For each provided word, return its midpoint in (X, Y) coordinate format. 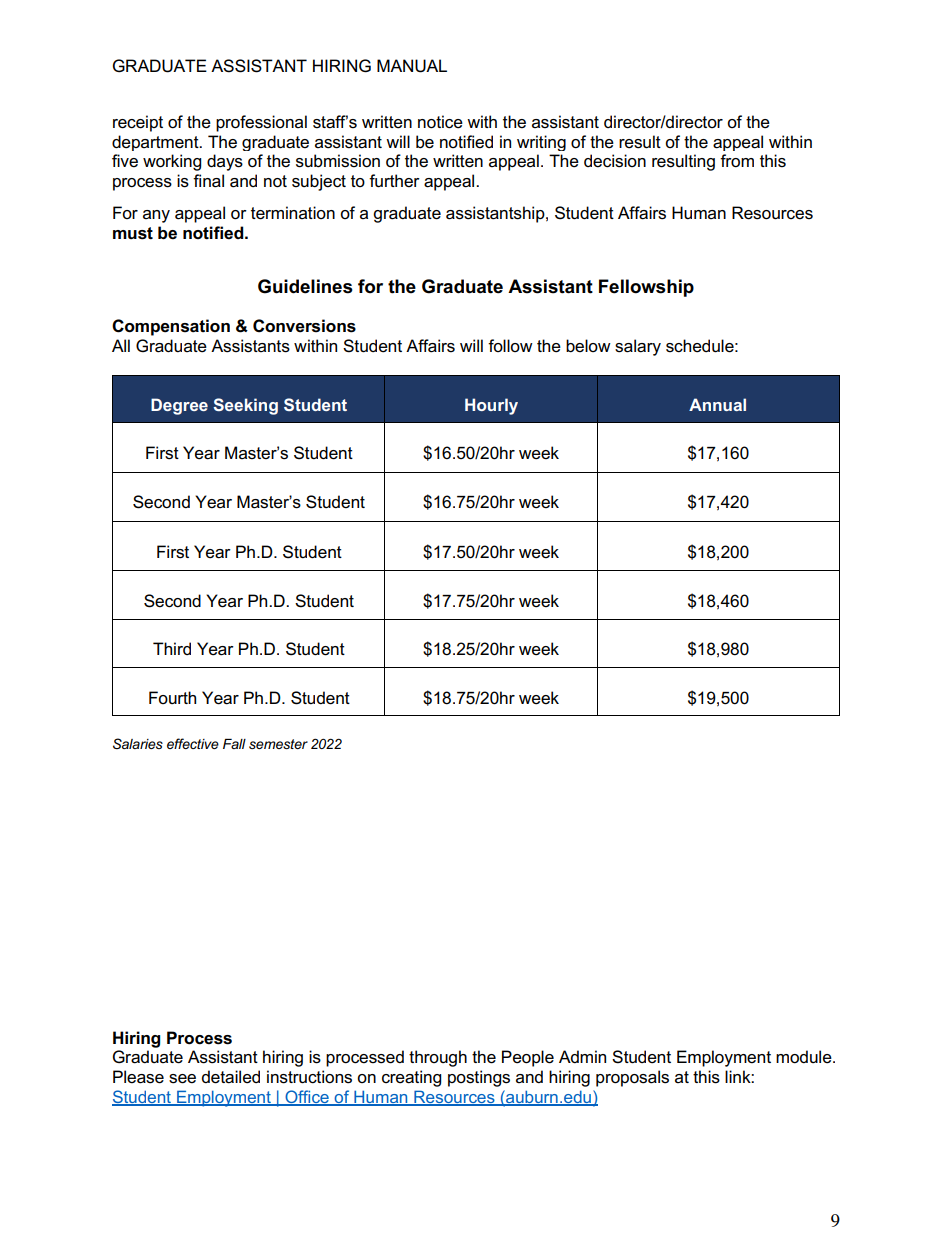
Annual (717, 404)
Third (172, 648)
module (805, 1057)
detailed (231, 1077)
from (737, 161)
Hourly (491, 406)
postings (479, 1078)
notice (440, 122)
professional (261, 123)
